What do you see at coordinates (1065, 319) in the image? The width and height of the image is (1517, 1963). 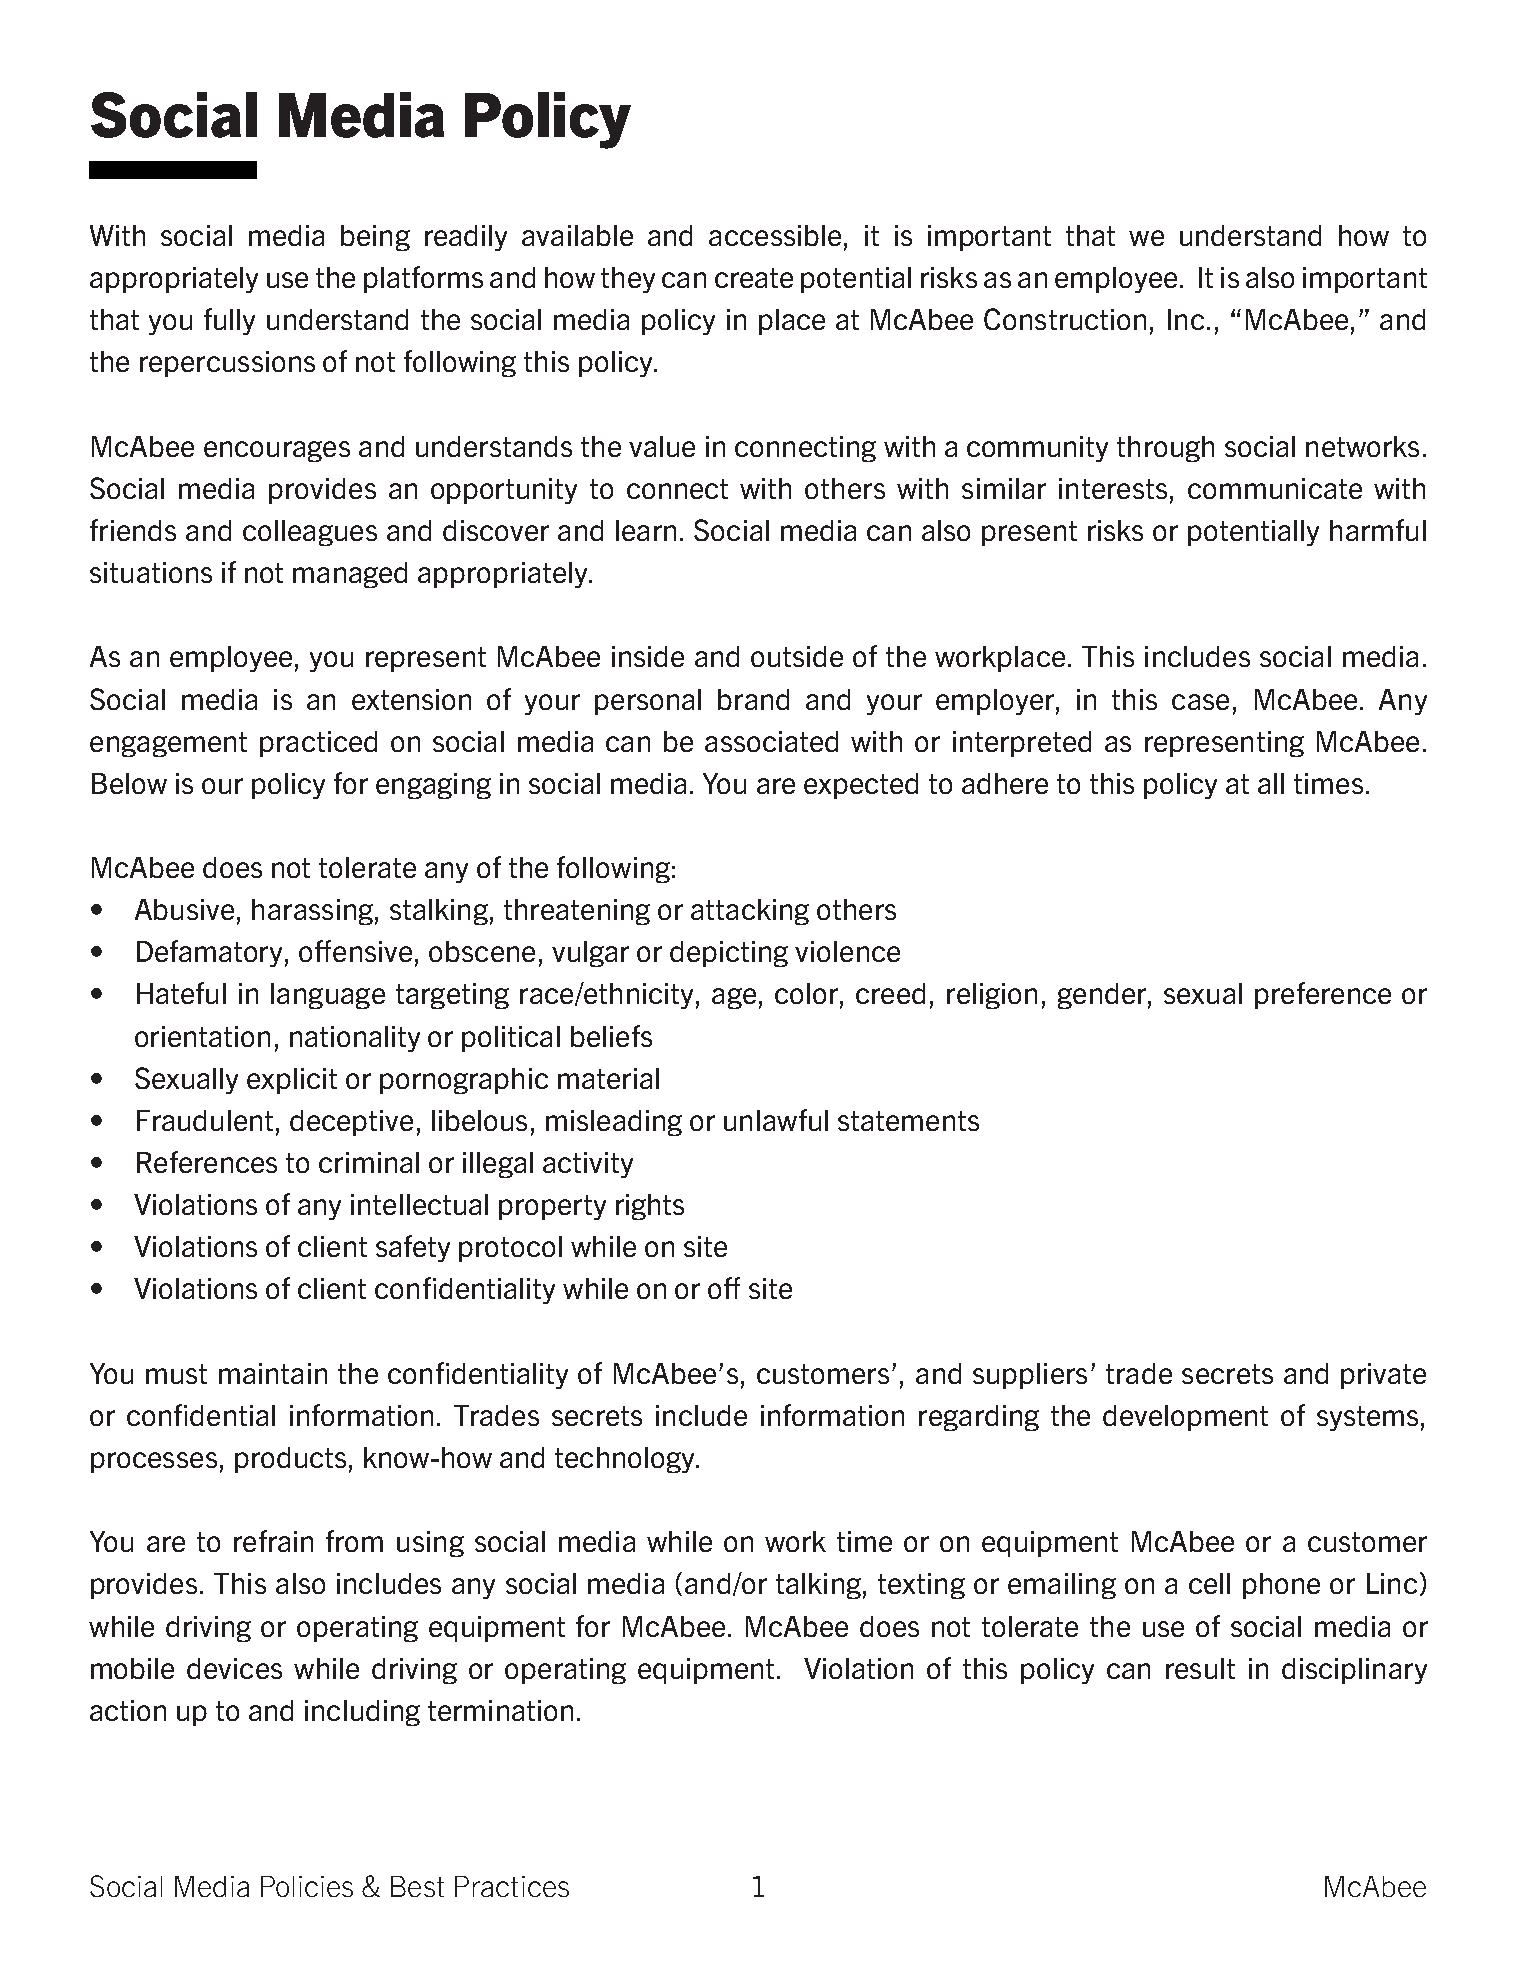 I see `Construction` at bounding box center [1065, 319].
